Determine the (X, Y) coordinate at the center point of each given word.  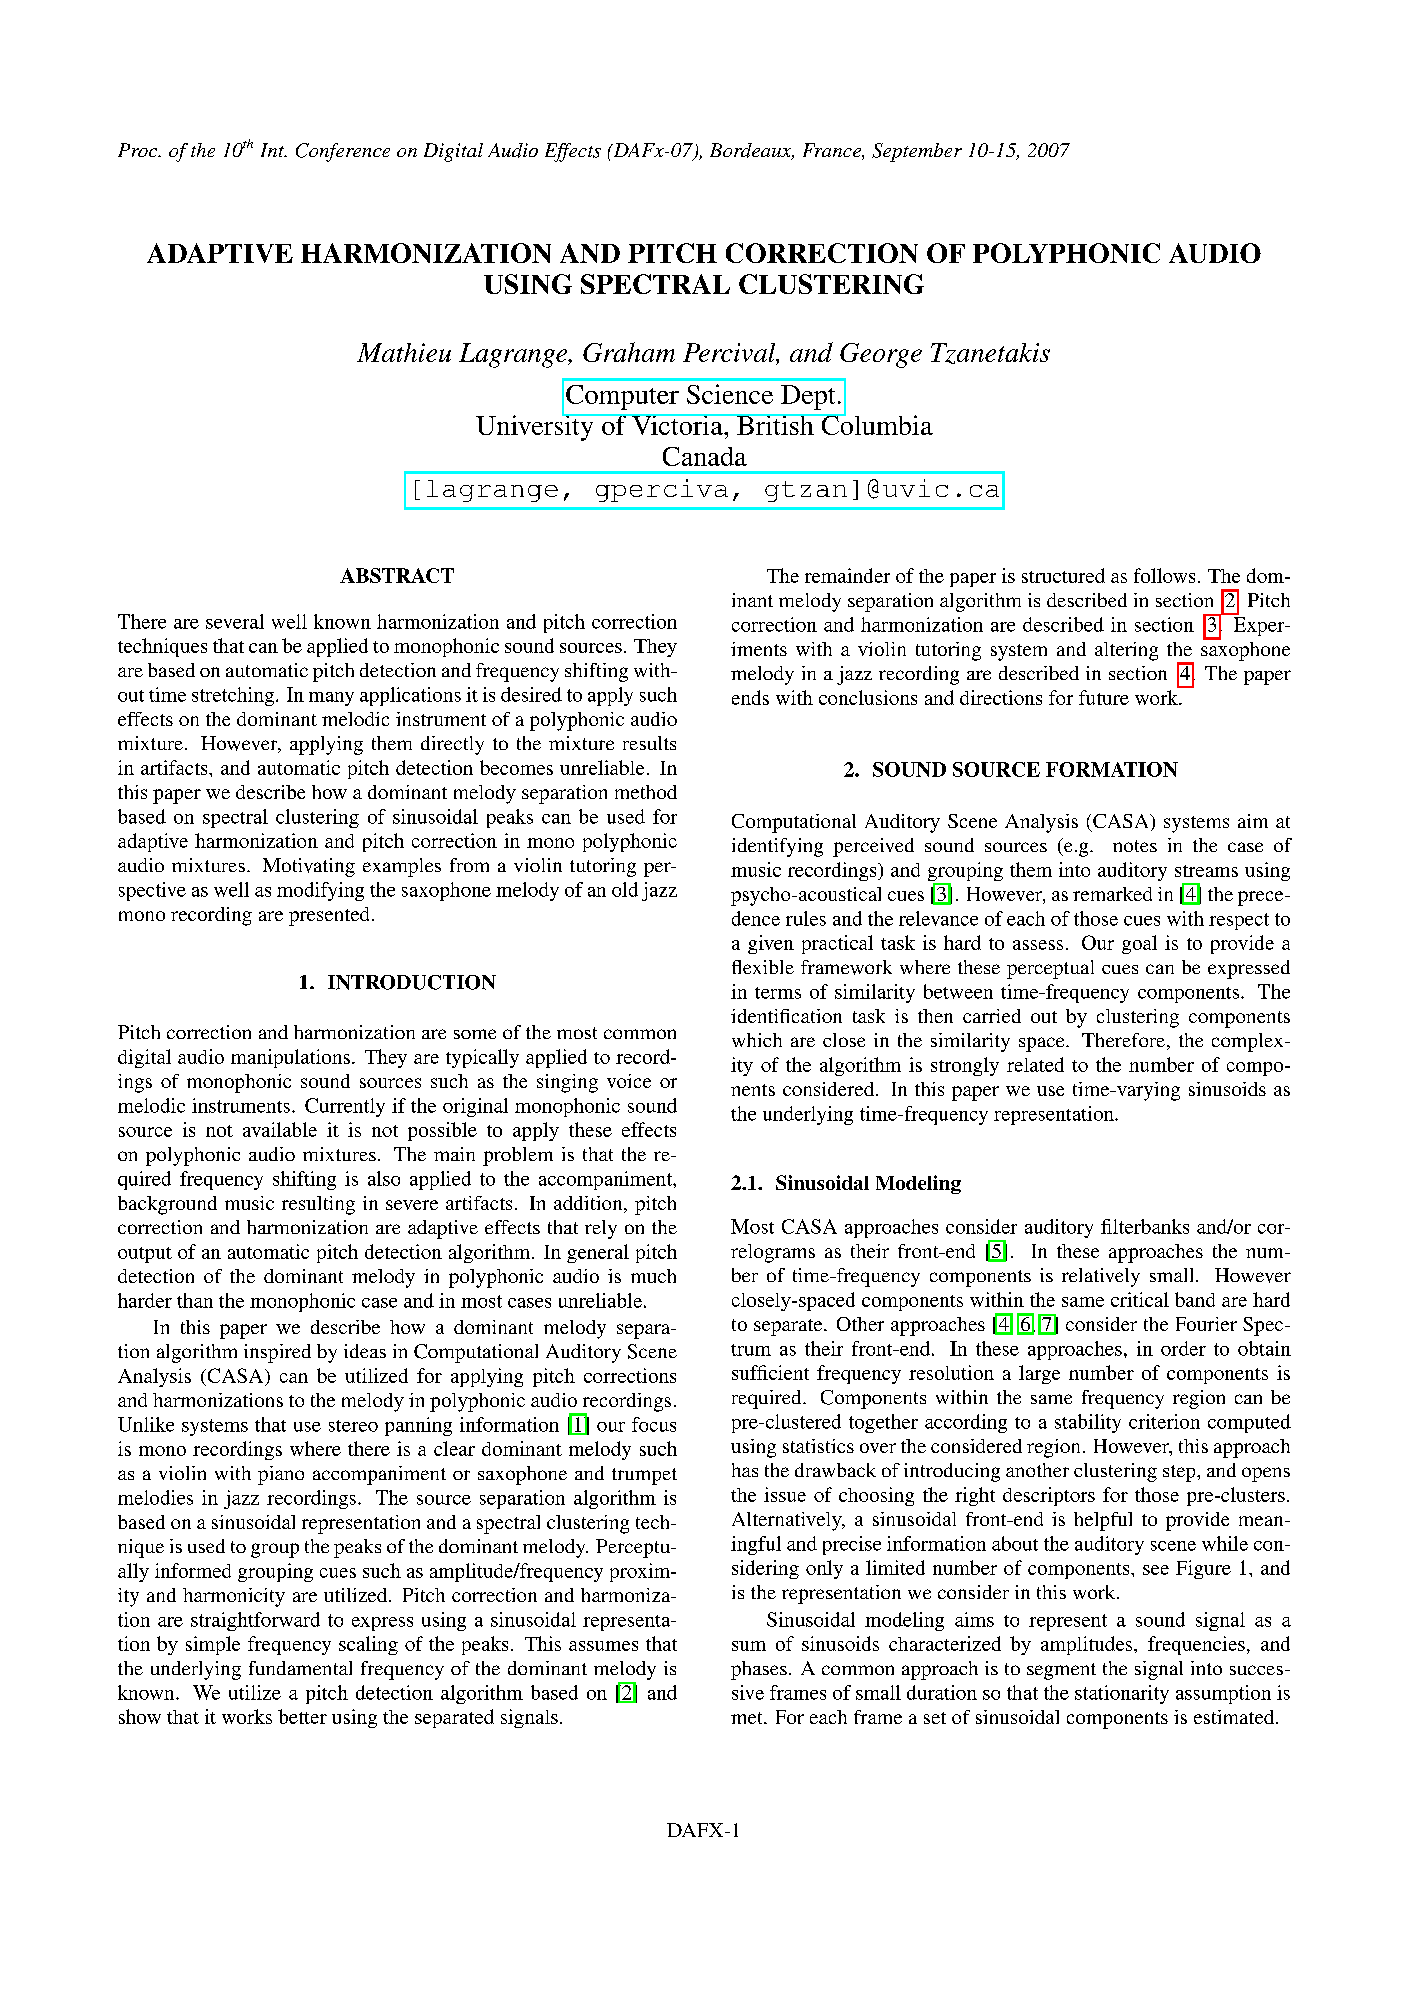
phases (759, 1670)
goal (1139, 944)
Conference (343, 152)
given (771, 944)
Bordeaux (752, 151)
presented (329, 916)
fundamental (300, 1668)
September (917, 152)
